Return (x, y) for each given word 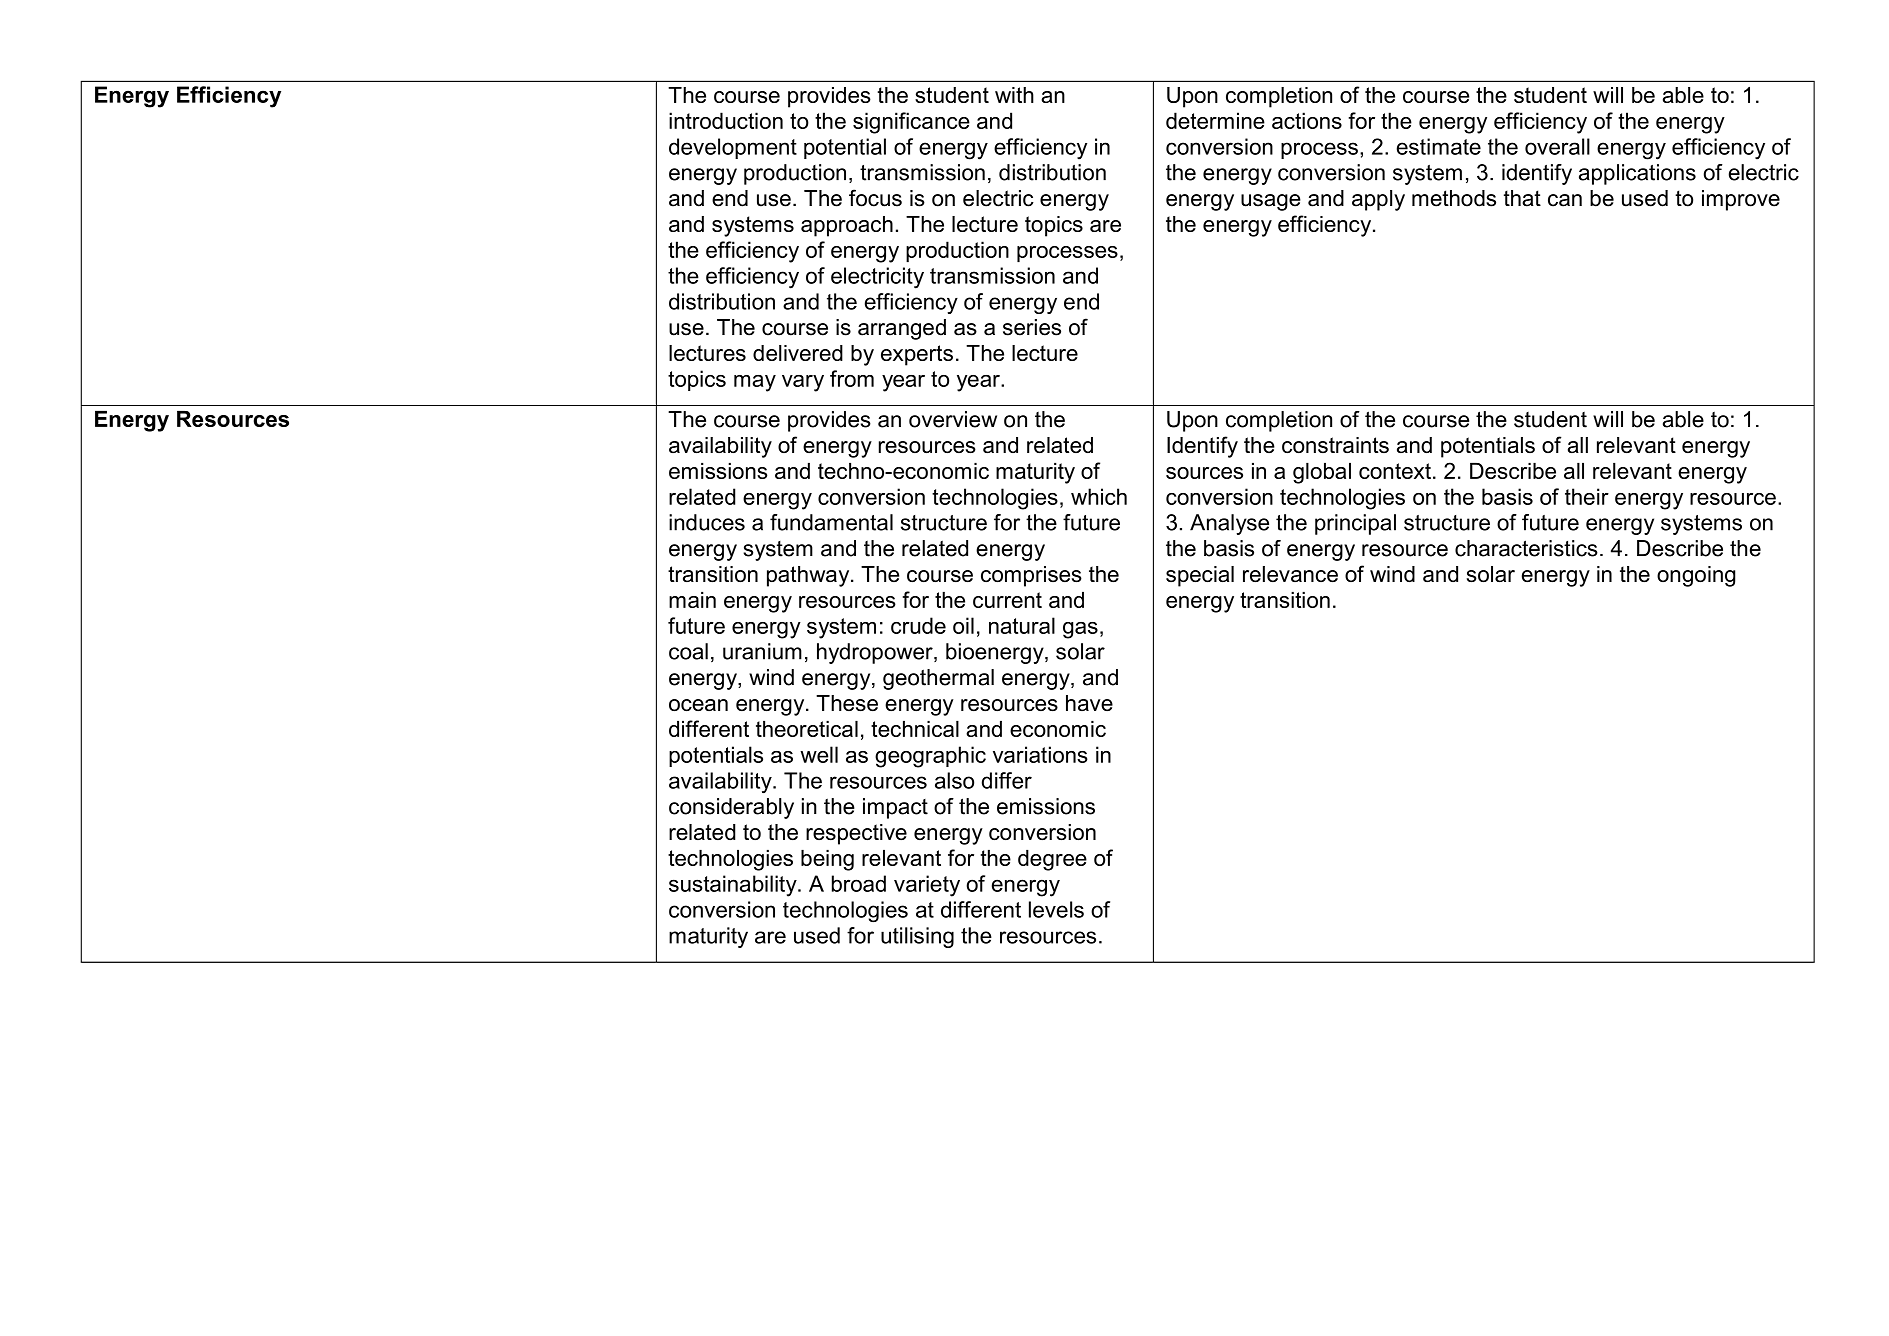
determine (1215, 120)
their (1587, 496)
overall (1557, 146)
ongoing (1696, 576)
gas (1080, 630)
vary (803, 383)
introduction (726, 120)
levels (1056, 909)
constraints (1335, 445)
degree (1052, 860)
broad (859, 883)
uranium (762, 651)
